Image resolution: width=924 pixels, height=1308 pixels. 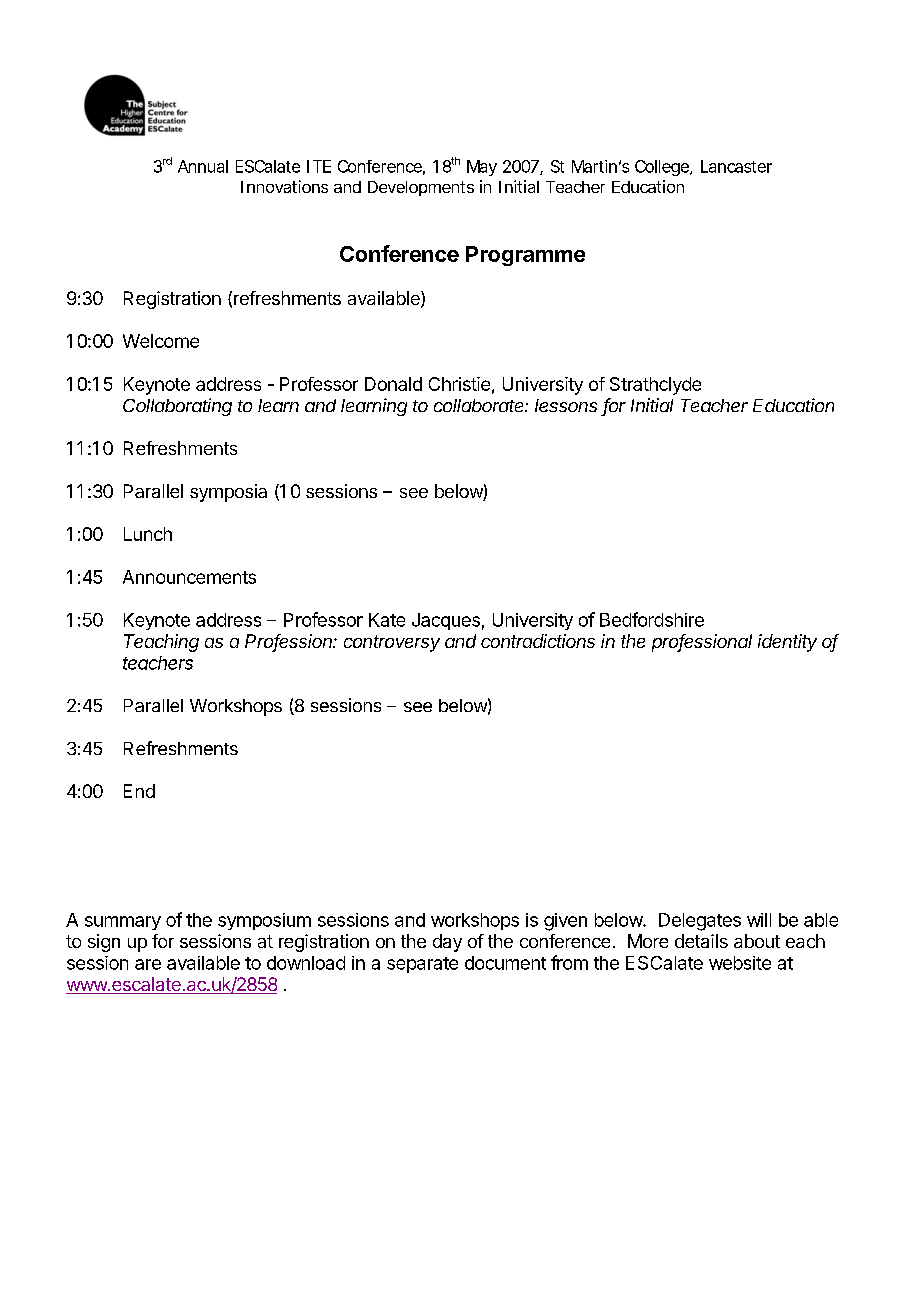 I want to click on lessons, so click(x=566, y=405).
